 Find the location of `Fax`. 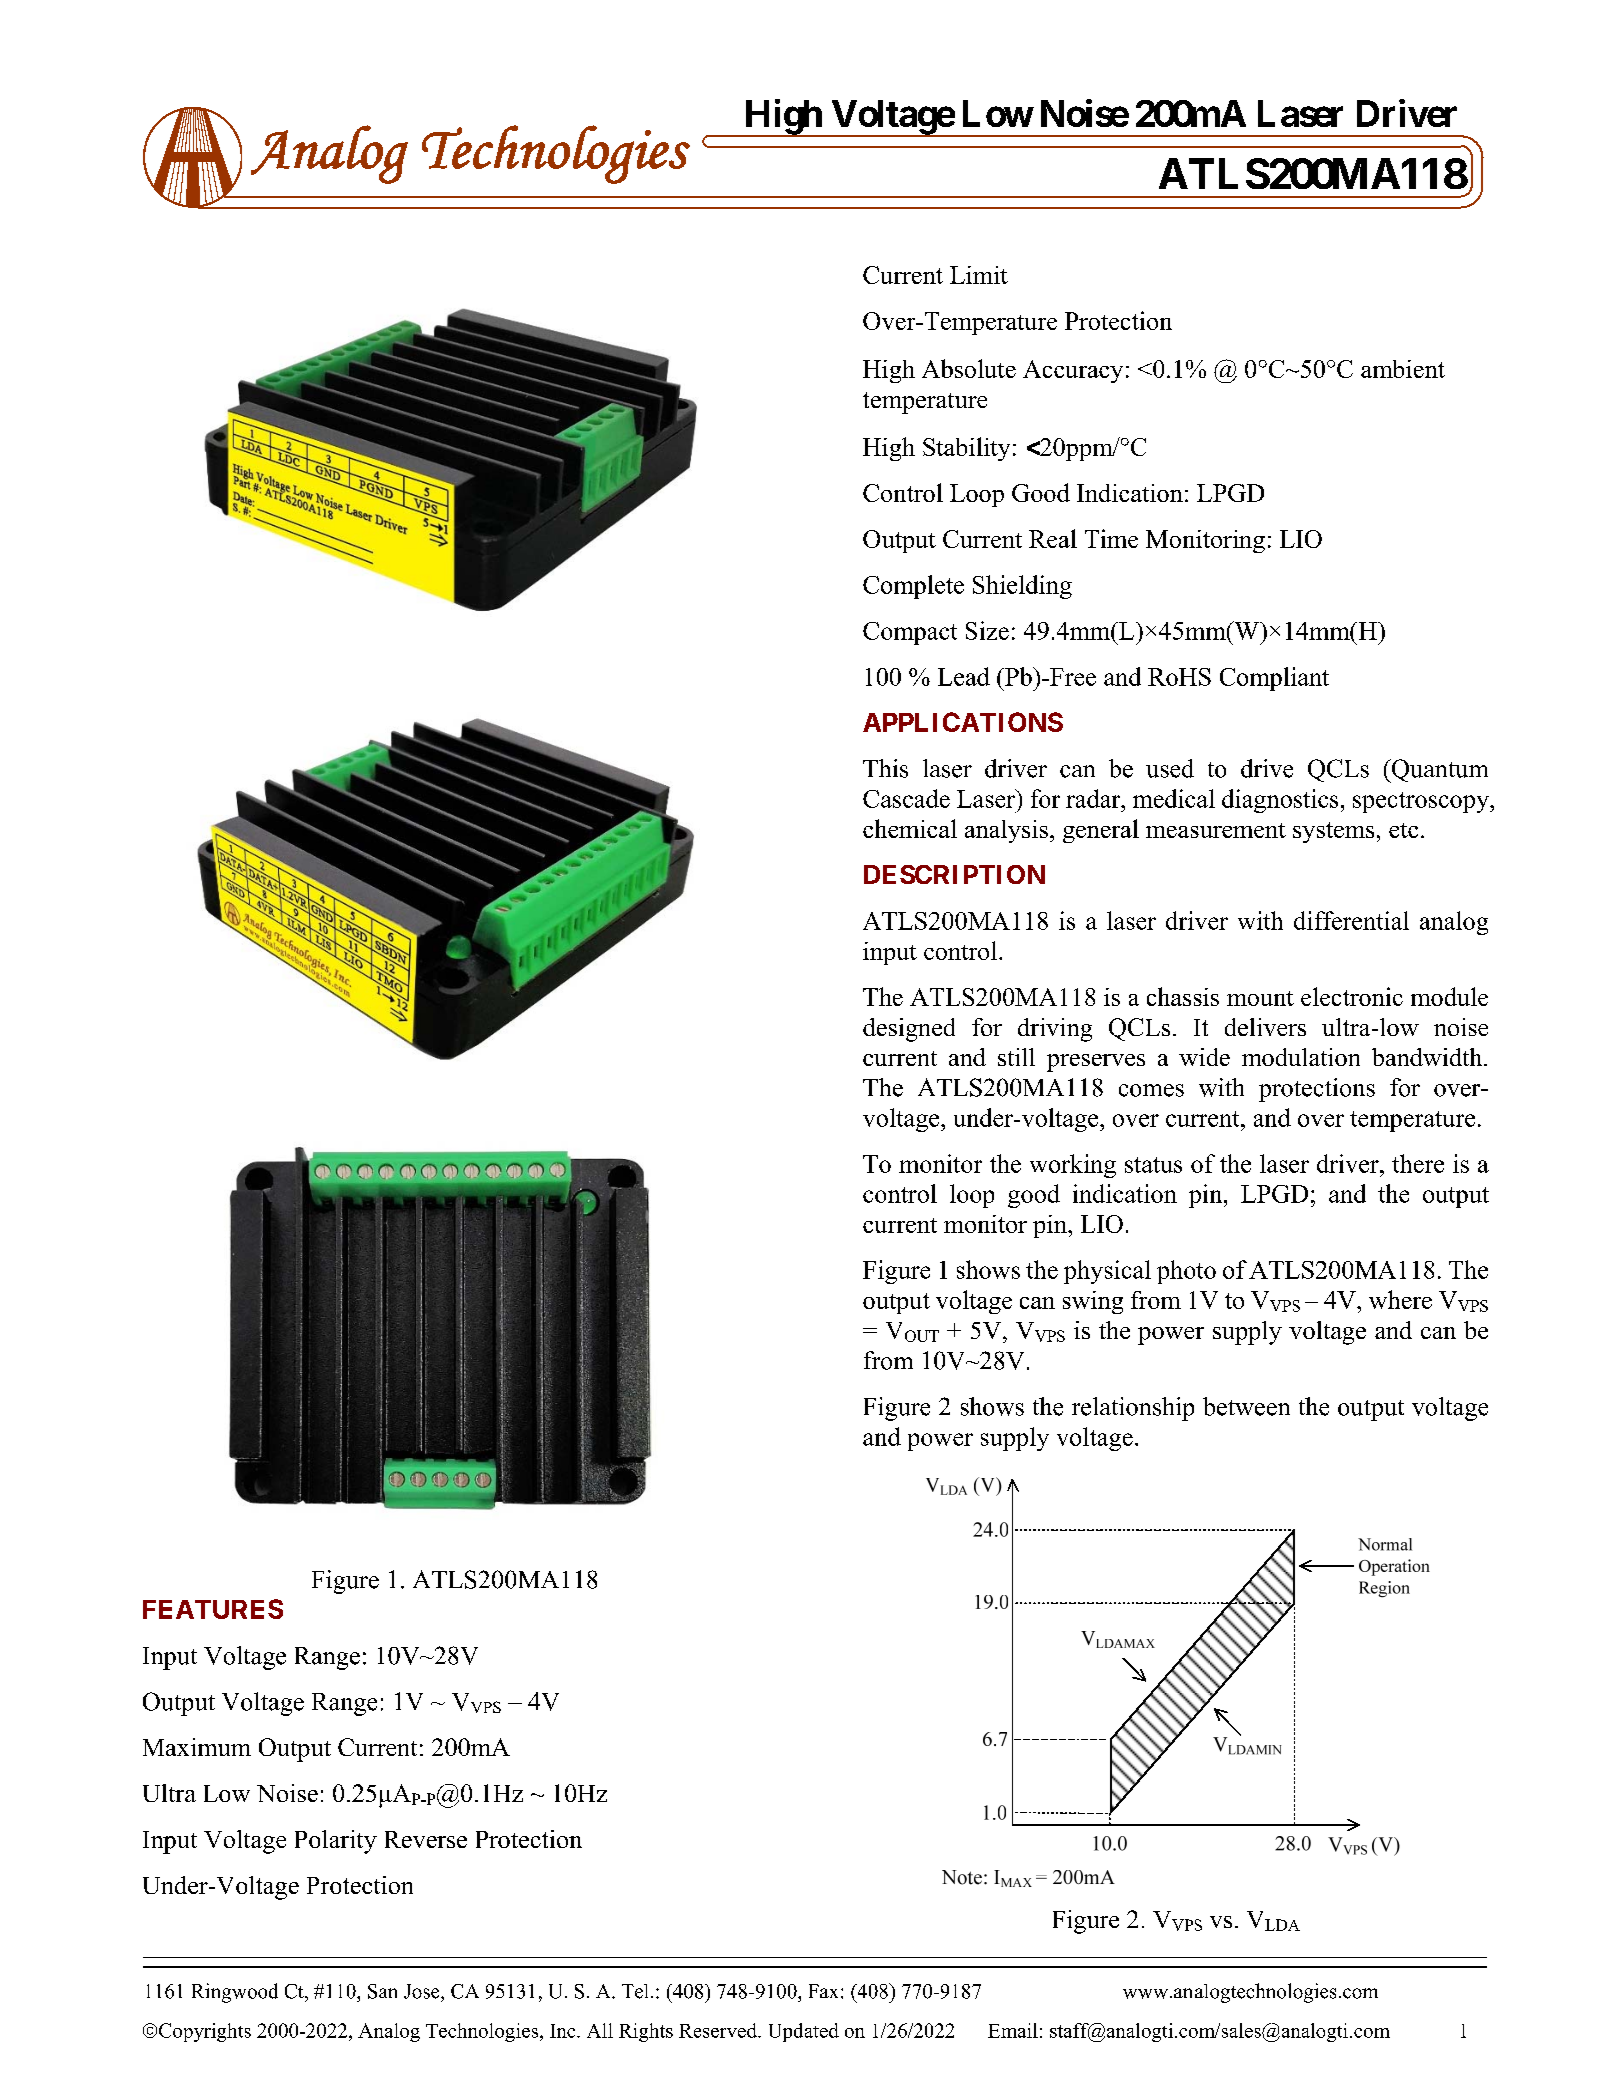

Fax is located at coordinates (823, 1991).
